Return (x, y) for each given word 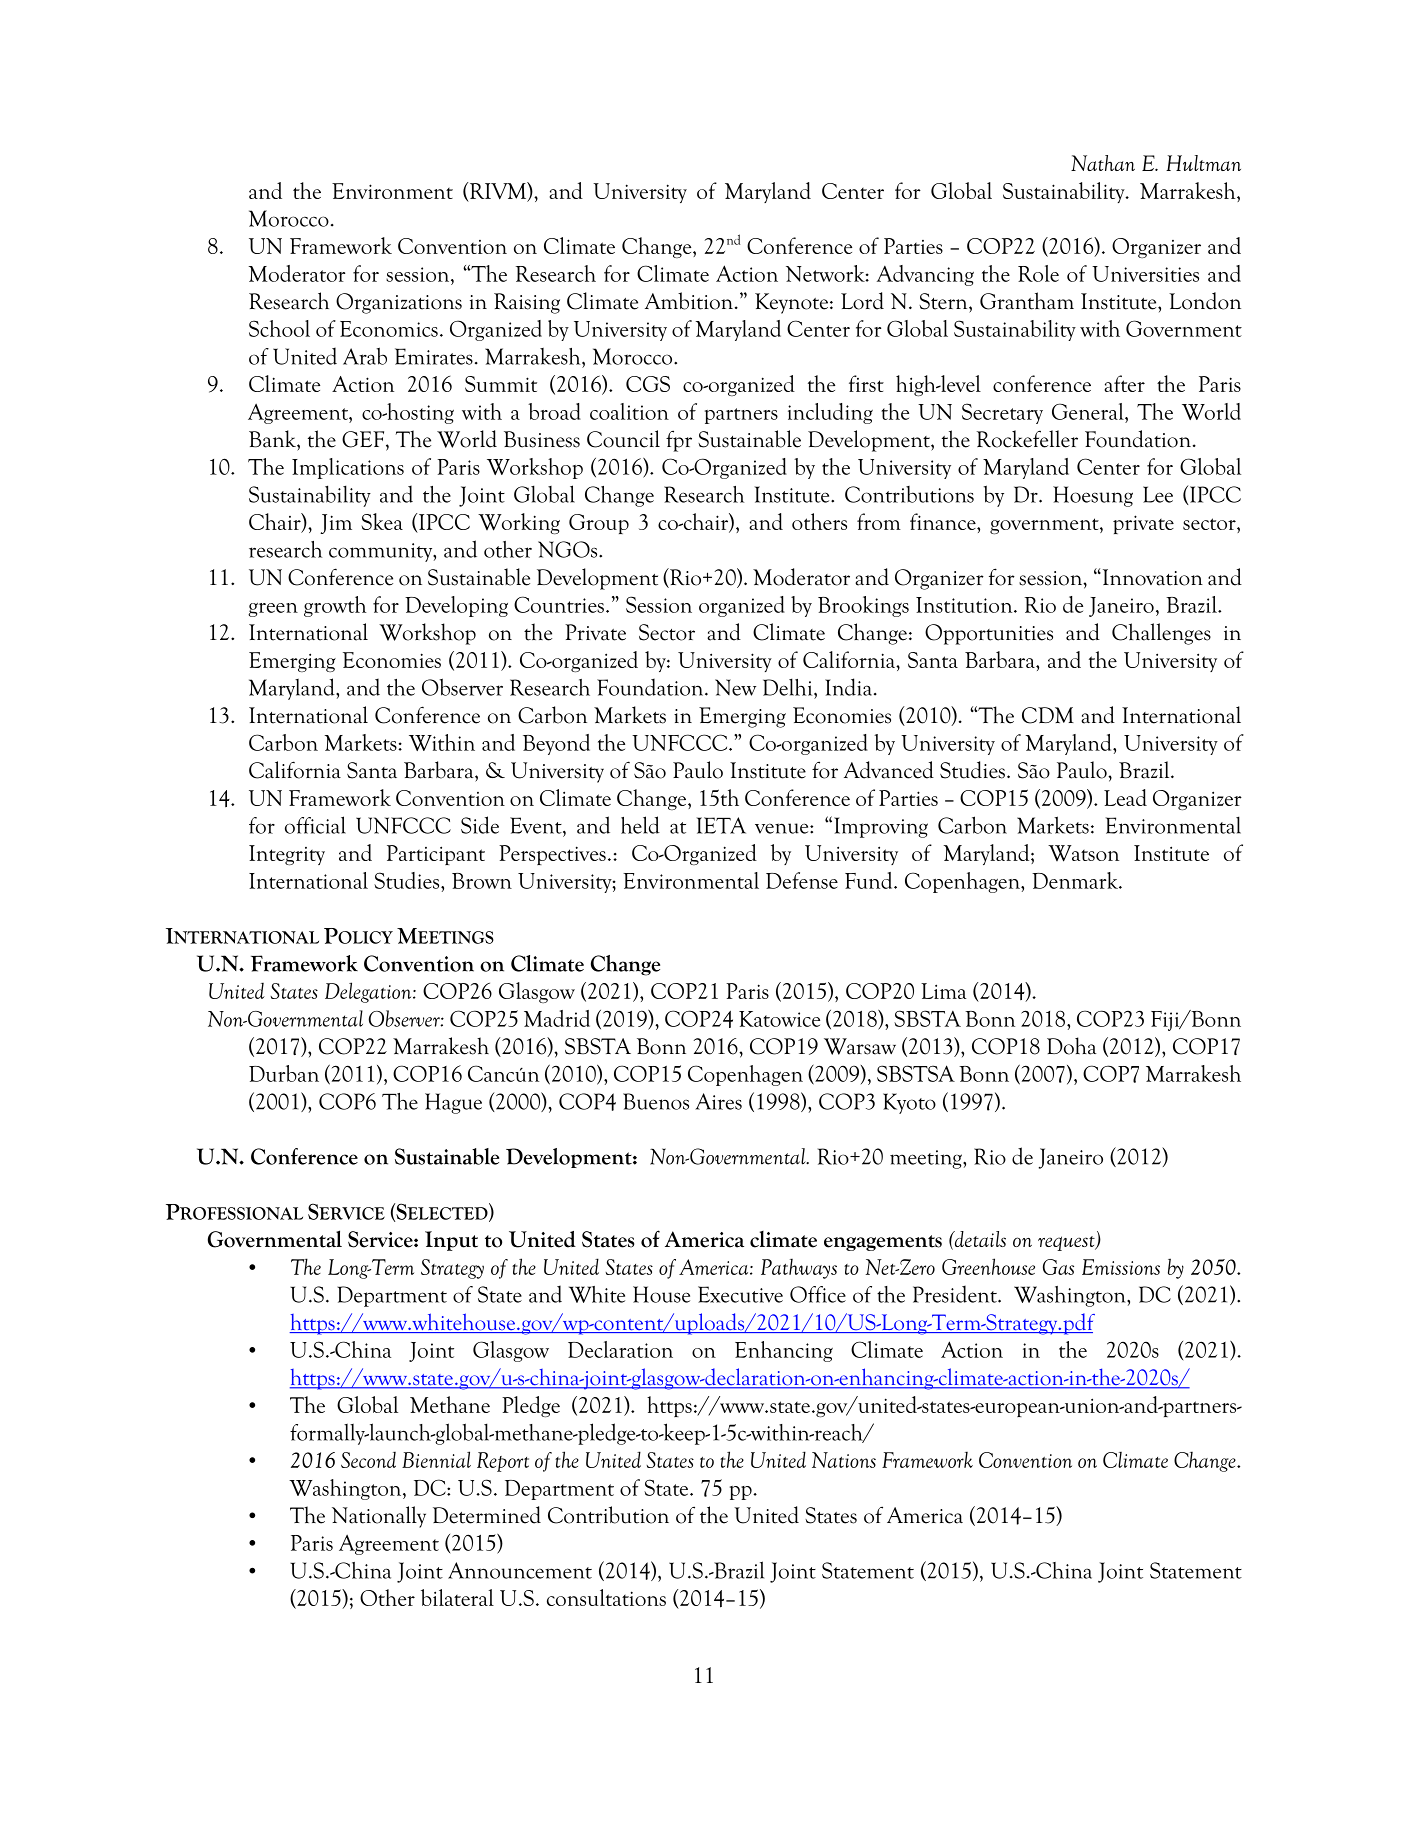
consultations (606, 1597)
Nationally (379, 1517)
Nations (844, 1460)
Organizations (399, 303)
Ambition (690, 301)
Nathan (1103, 163)
